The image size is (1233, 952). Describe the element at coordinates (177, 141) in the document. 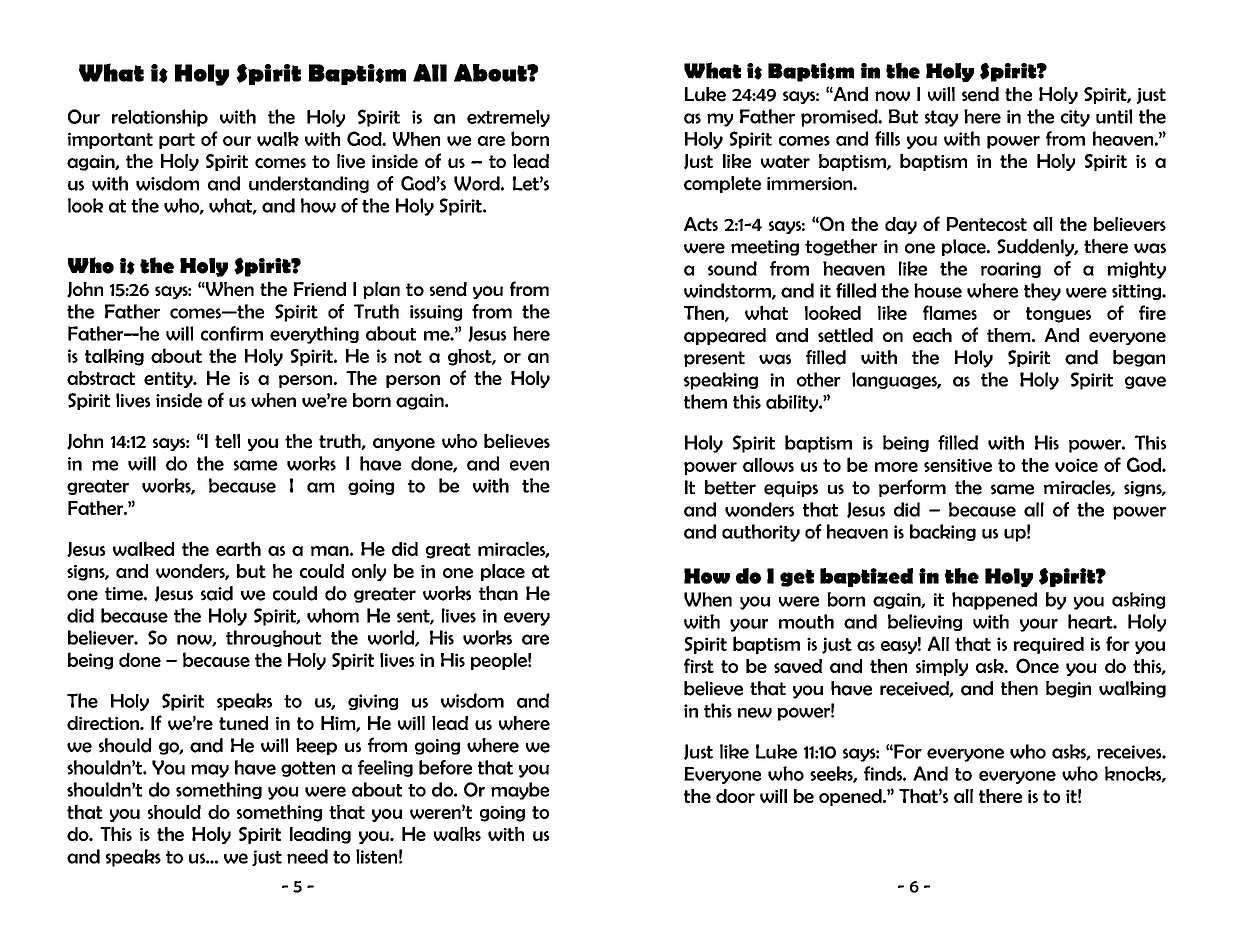

I see `part` at that location.
